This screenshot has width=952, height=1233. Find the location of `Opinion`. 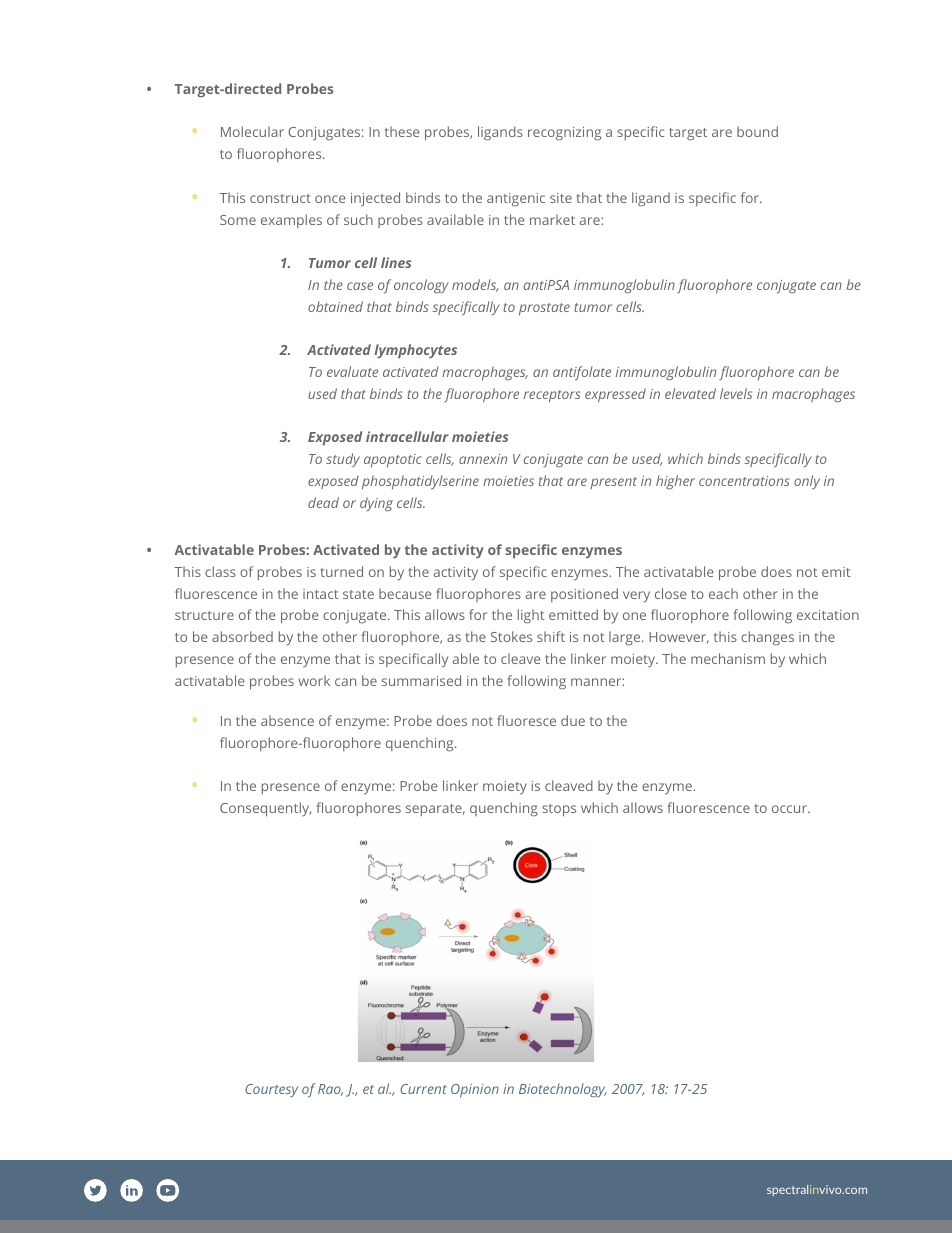

Opinion is located at coordinates (475, 1091).
